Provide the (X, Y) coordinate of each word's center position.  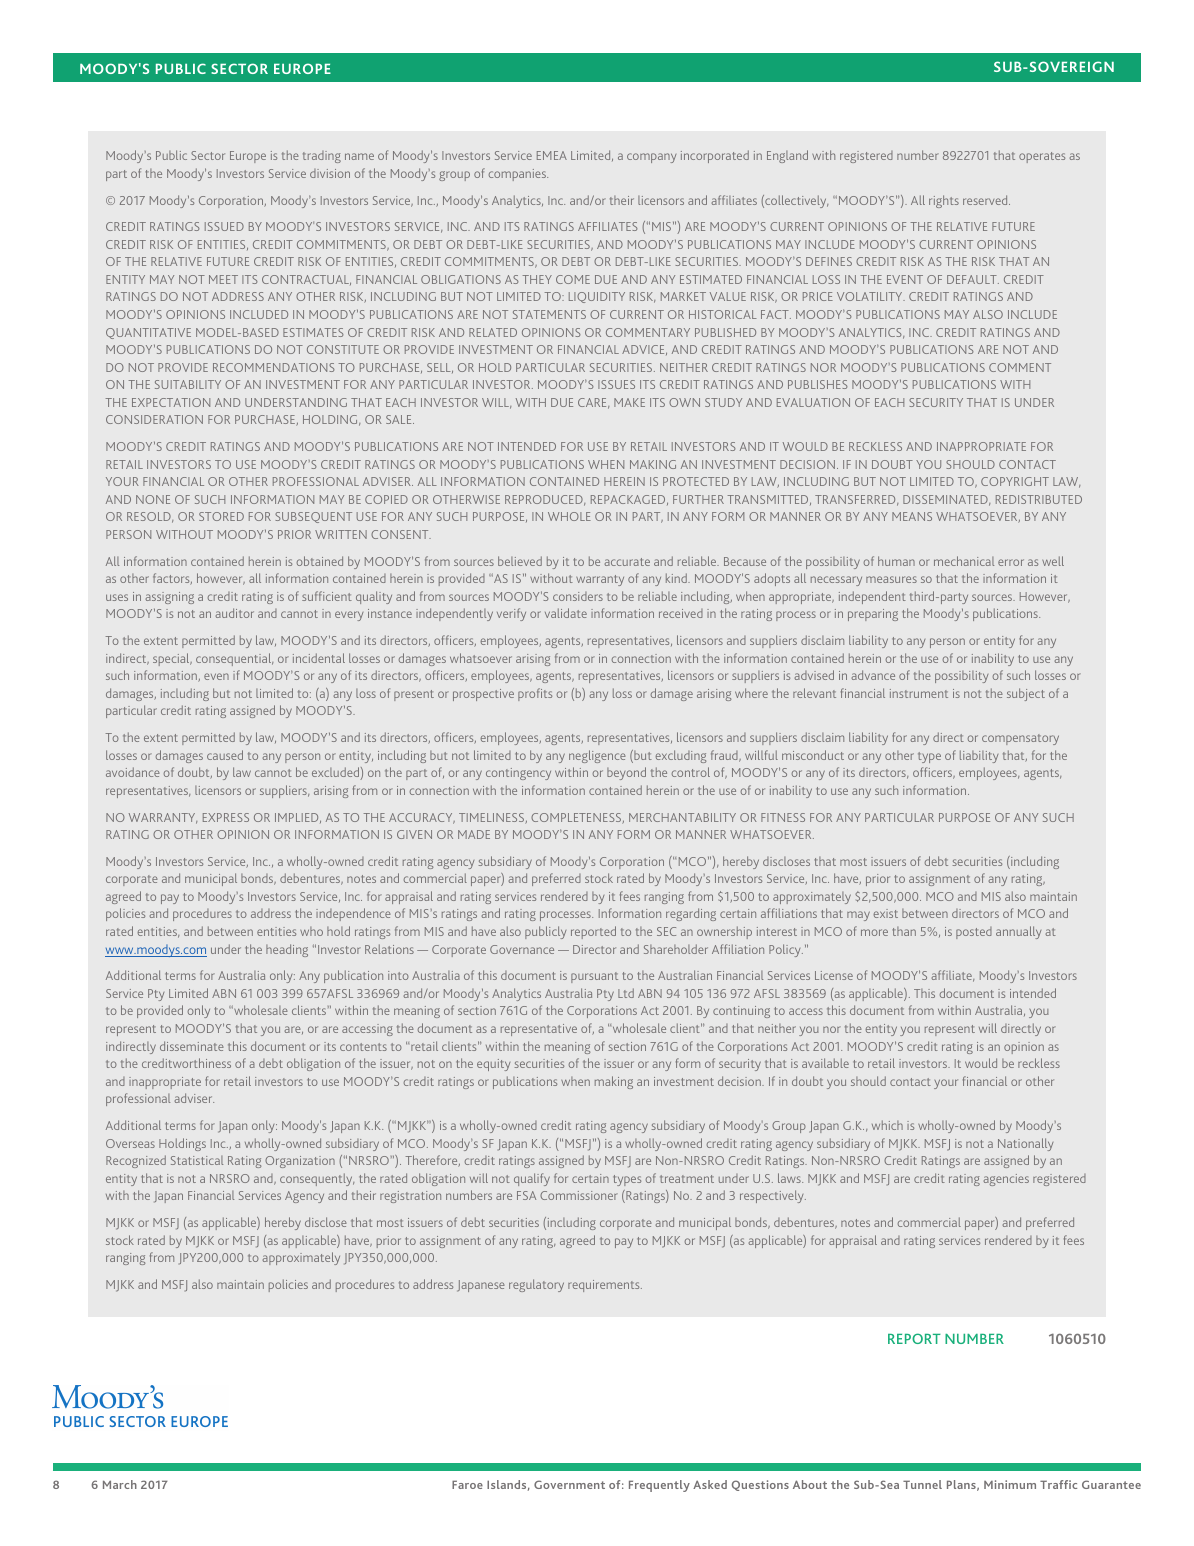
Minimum (1010, 1484)
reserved (986, 200)
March (120, 1484)
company (651, 158)
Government (569, 1484)
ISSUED (224, 226)
